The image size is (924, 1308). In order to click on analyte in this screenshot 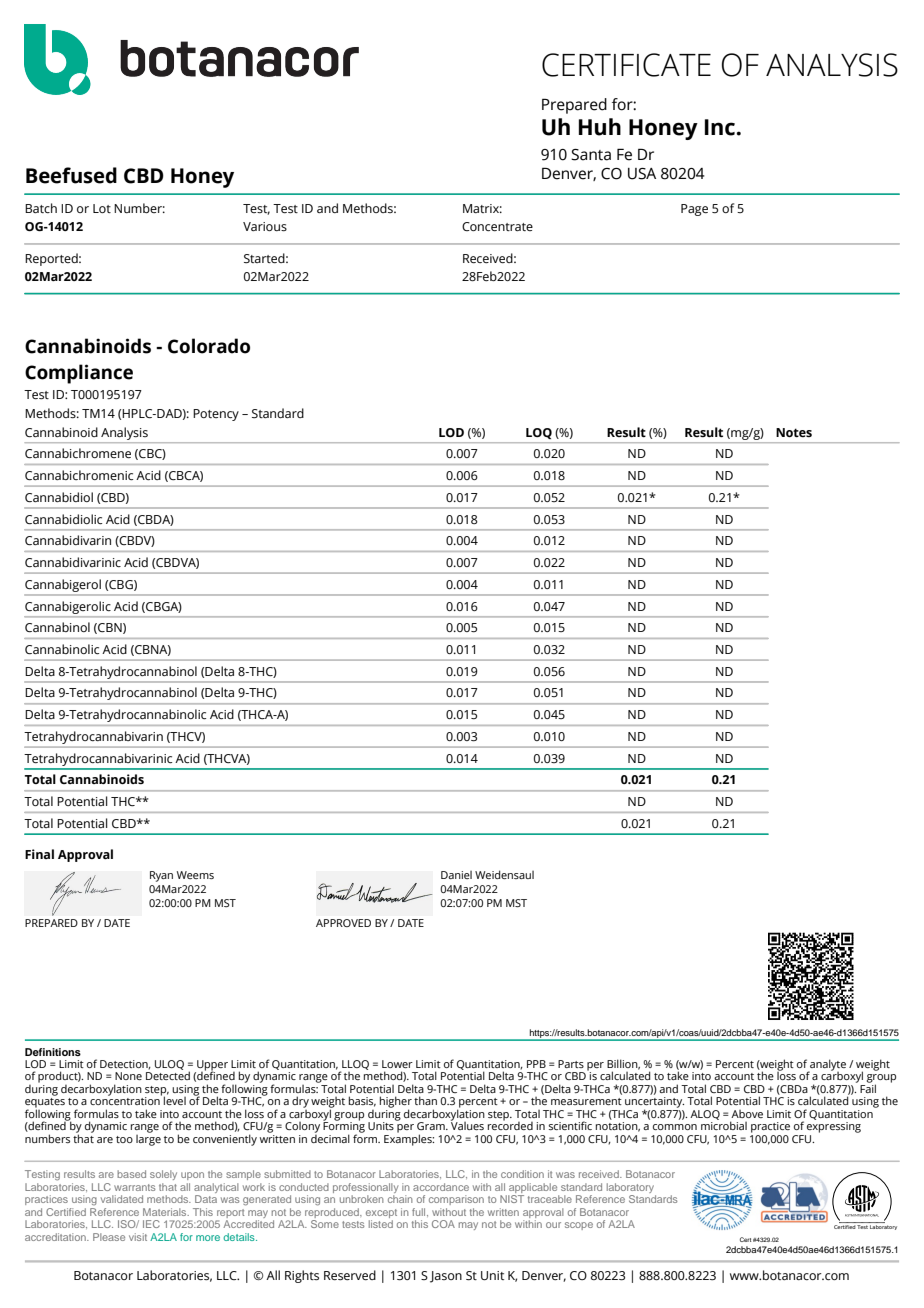, I will do `click(827, 1066)`.
